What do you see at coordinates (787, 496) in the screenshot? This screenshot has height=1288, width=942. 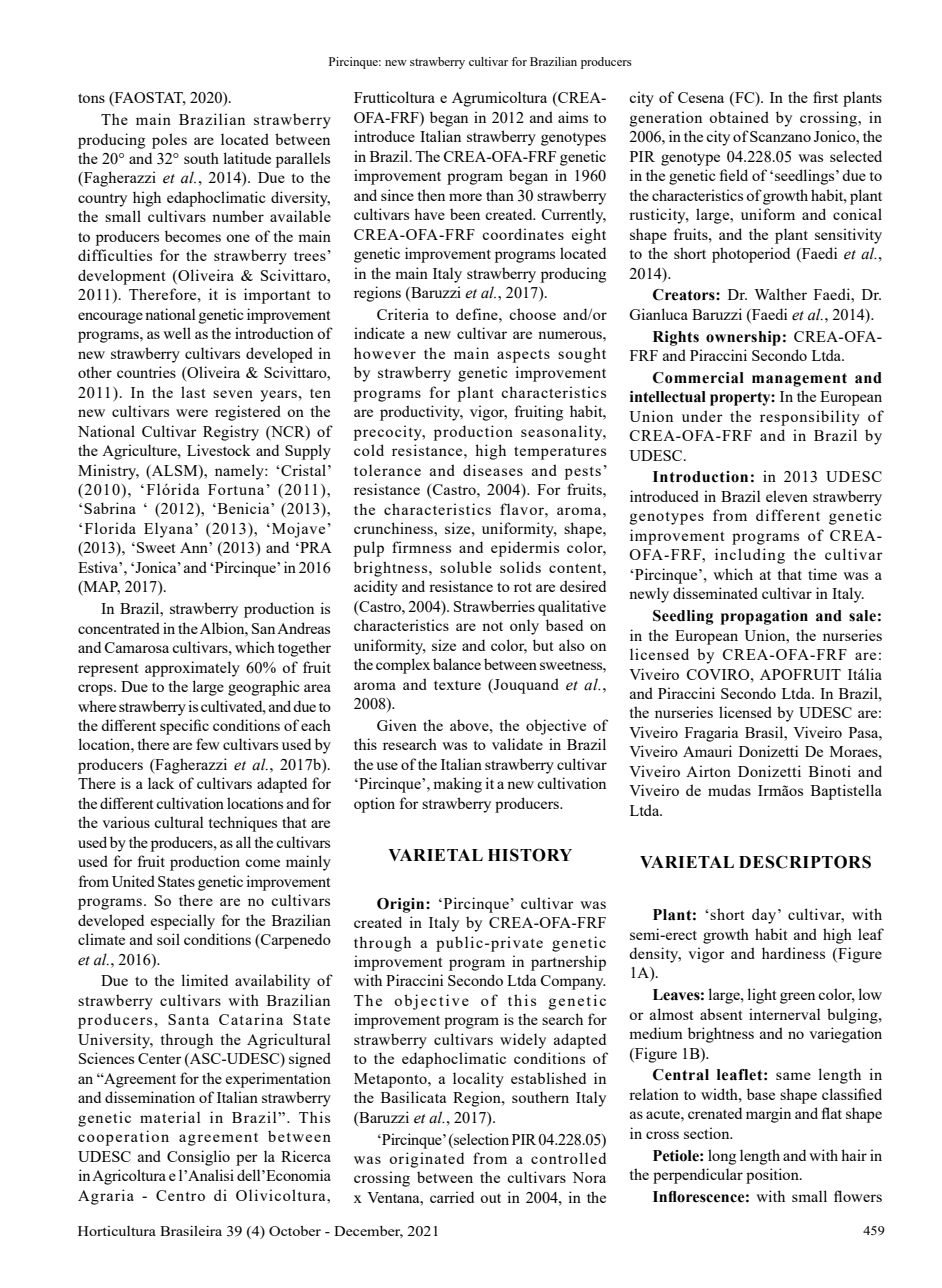 I see `eleven` at bounding box center [787, 496].
